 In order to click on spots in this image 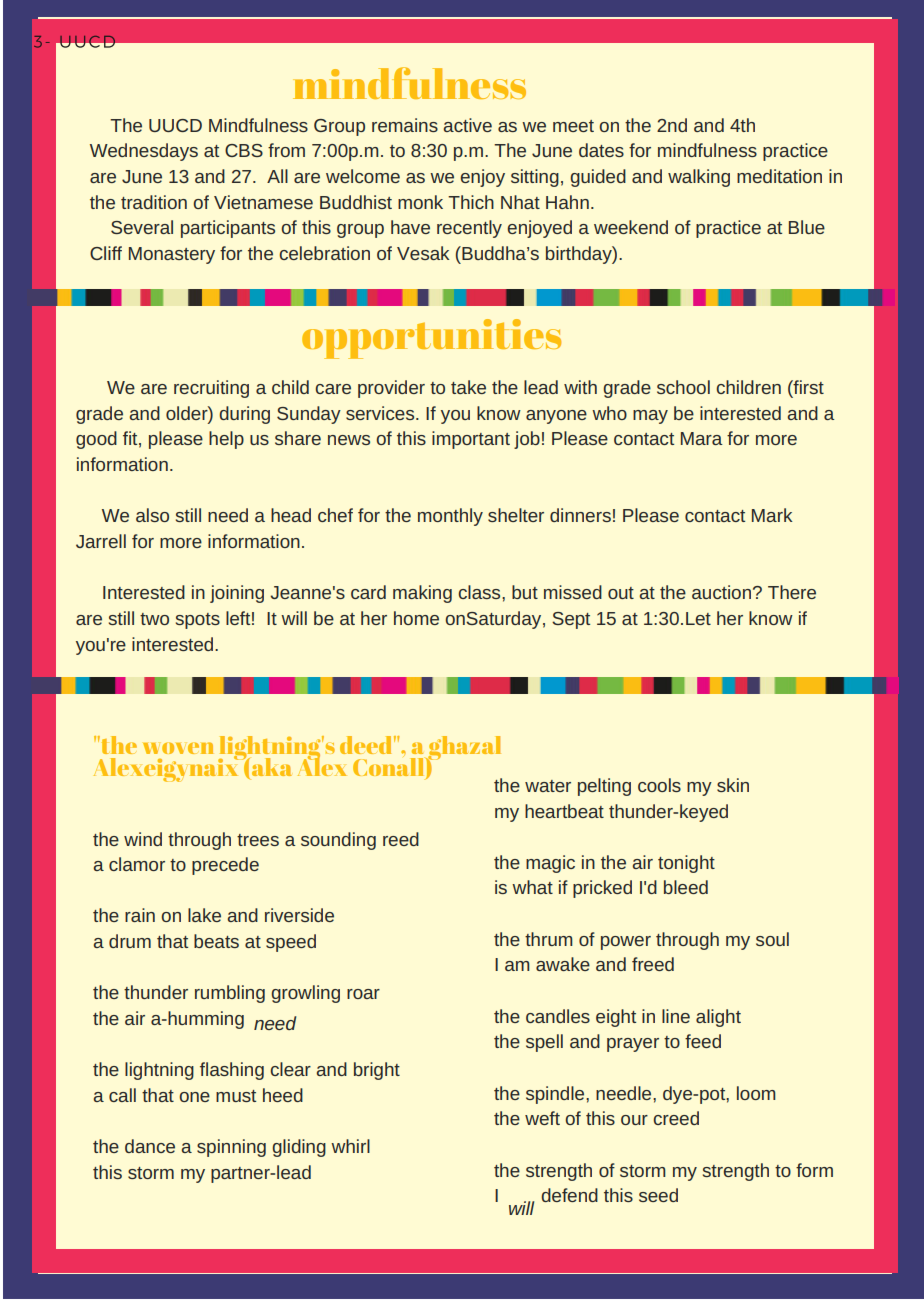, I will do `click(198, 621)`.
